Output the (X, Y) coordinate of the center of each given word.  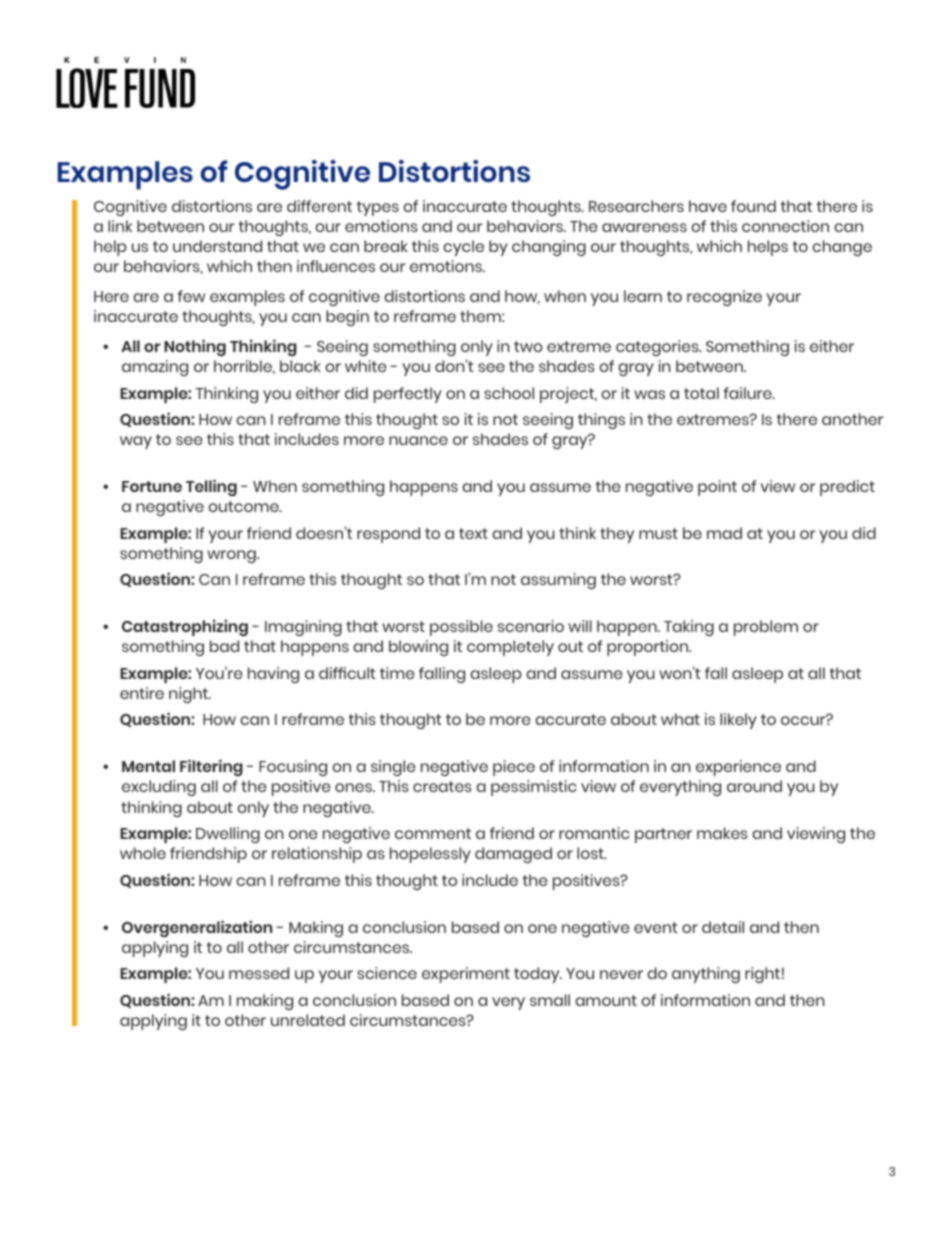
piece (514, 768)
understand (217, 246)
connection (785, 226)
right (762, 975)
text (473, 533)
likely (738, 721)
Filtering (211, 767)
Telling (211, 487)
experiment (466, 975)
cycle (463, 248)
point (717, 488)
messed (259, 973)
